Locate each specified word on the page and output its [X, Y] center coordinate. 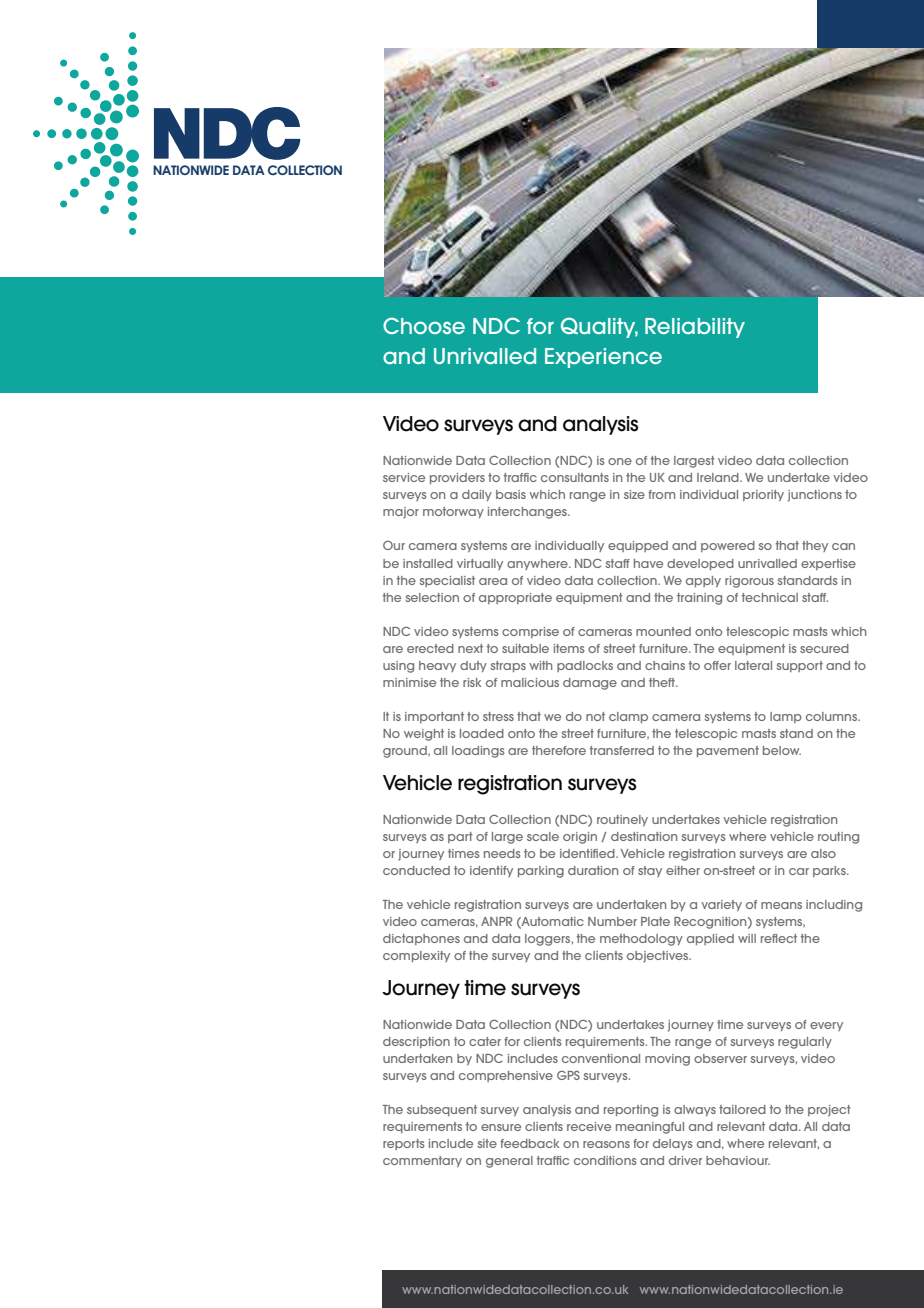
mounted [663, 631]
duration [593, 870]
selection [432, 597]
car [799, 871]
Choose [424, 325]
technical [770, 597]
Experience [603, 358]
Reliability [695, 328]
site [487, 1143]
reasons [606, 1144]
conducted [416, 870]
